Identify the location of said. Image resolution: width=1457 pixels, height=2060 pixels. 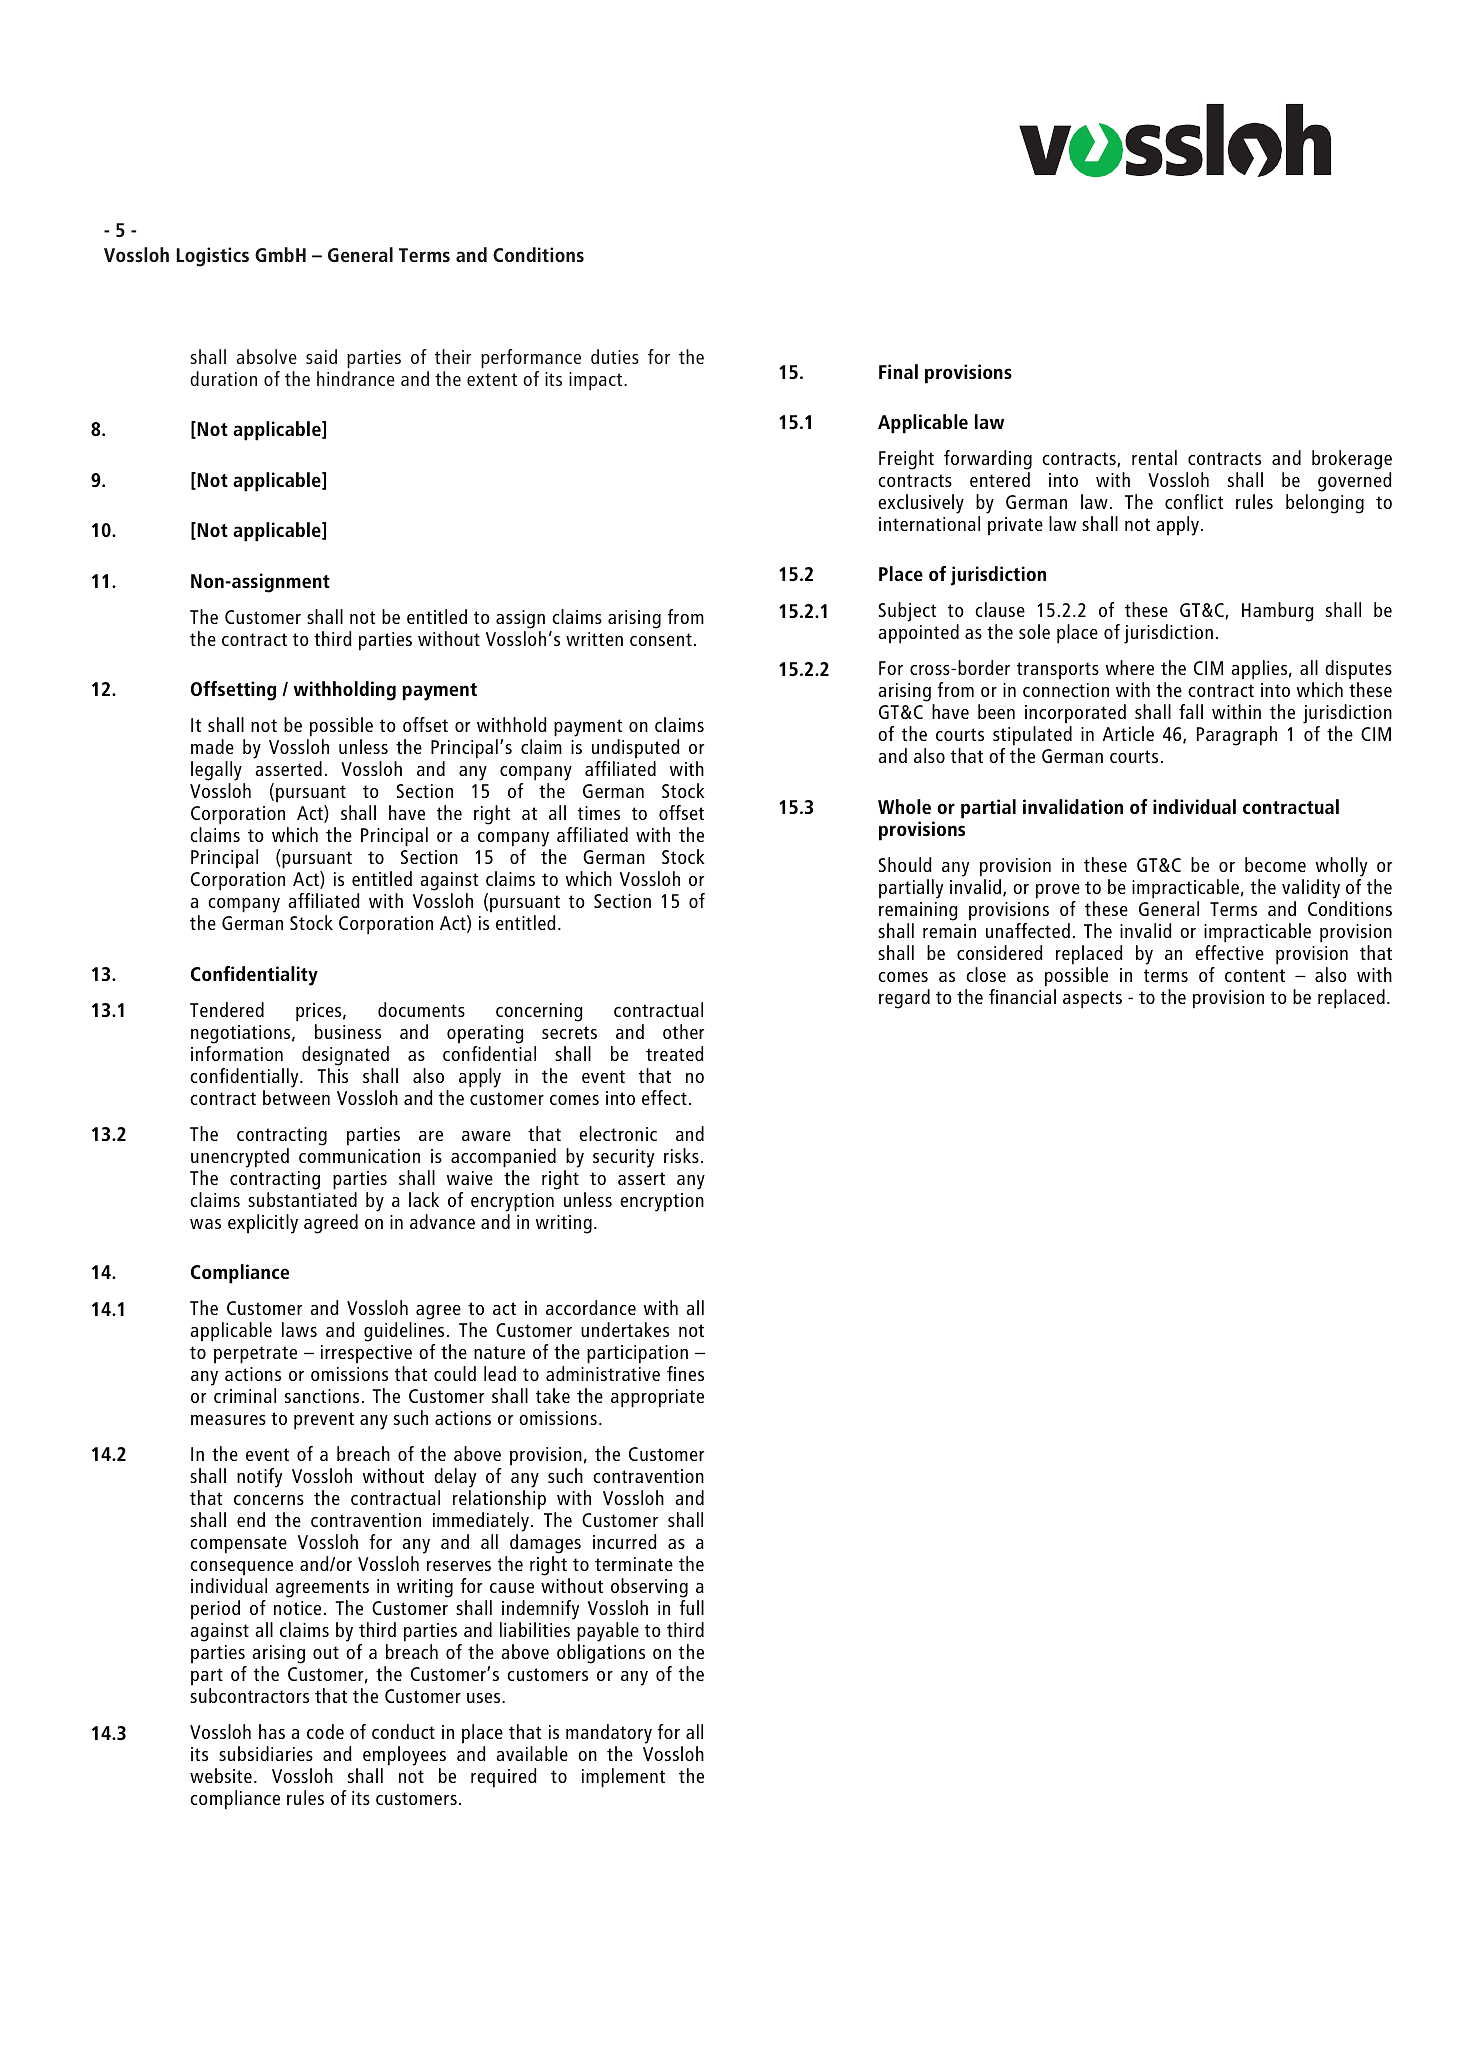
(321, 356).
